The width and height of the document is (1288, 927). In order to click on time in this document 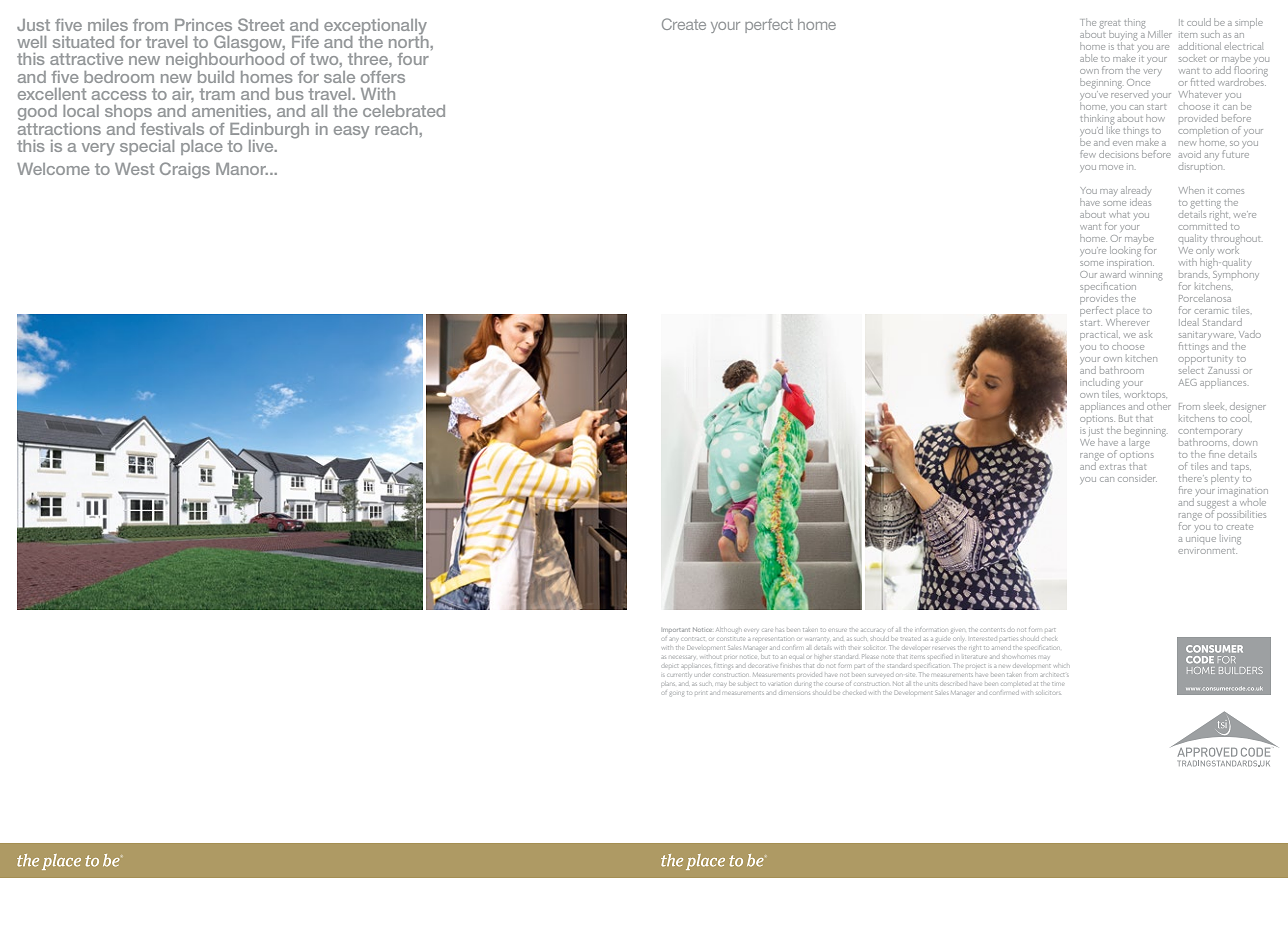, I will do `click(1057, 683)`.
